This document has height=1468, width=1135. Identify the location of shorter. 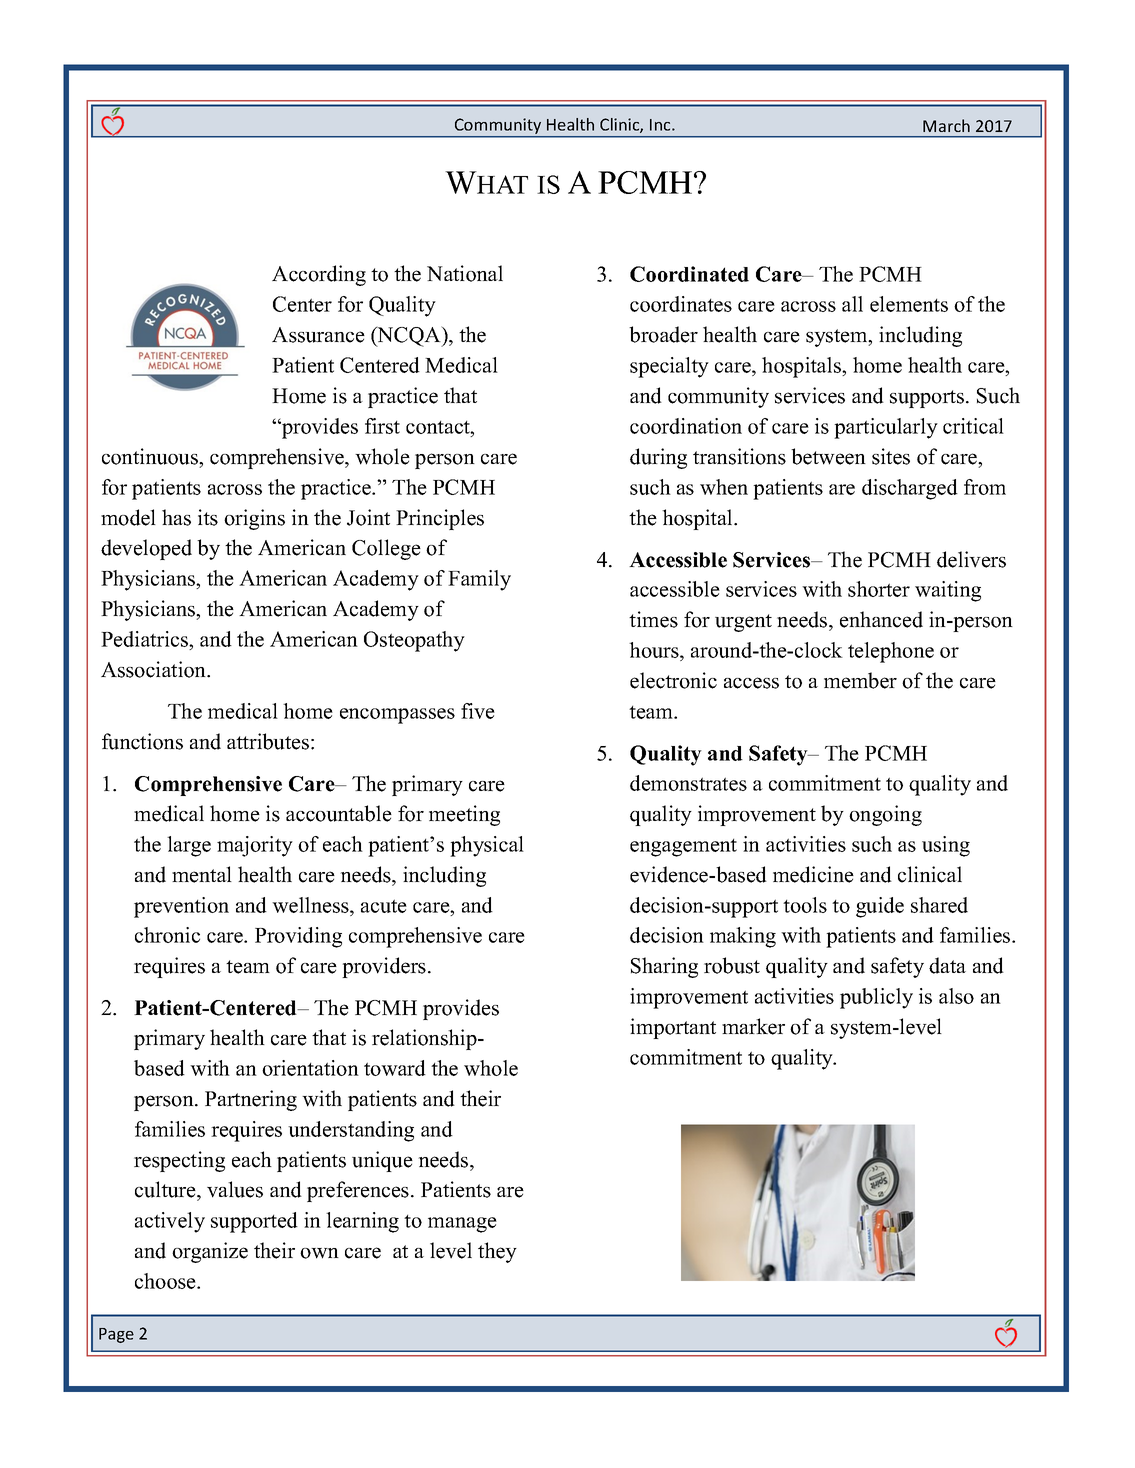
(879, 589).
